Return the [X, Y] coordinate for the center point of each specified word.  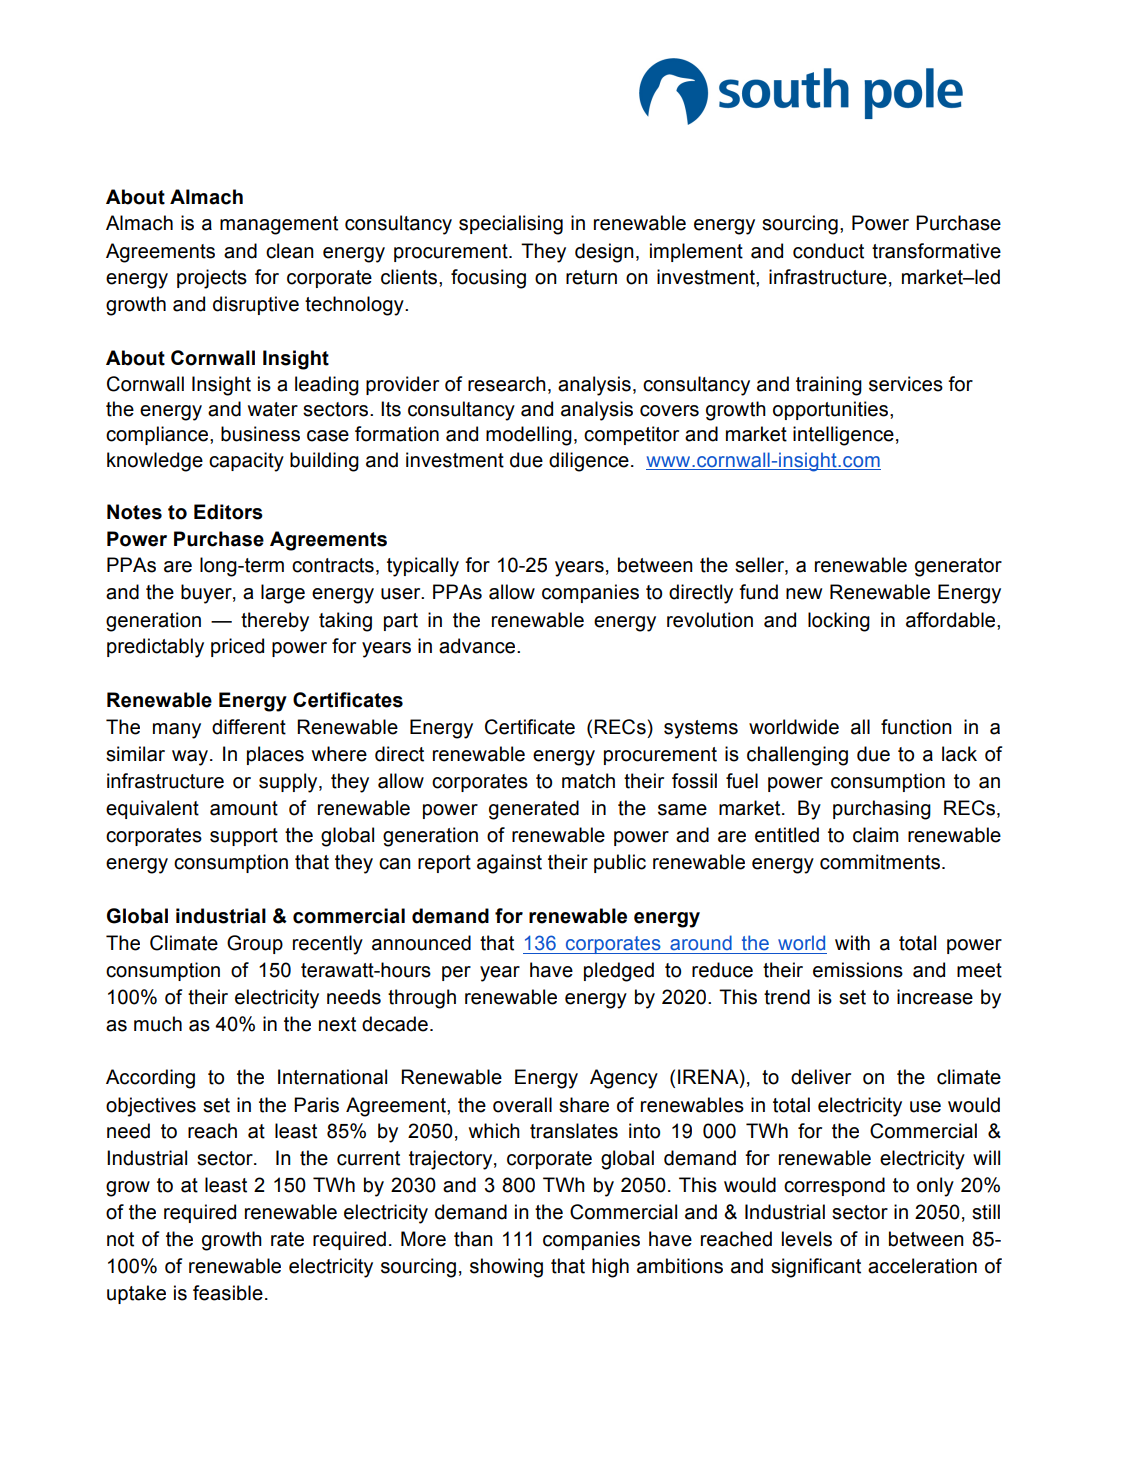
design [604, 253]
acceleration [922, 1266]
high [610, 1268]
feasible [228, 1293]
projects [212, 279]
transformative [936, 251]
